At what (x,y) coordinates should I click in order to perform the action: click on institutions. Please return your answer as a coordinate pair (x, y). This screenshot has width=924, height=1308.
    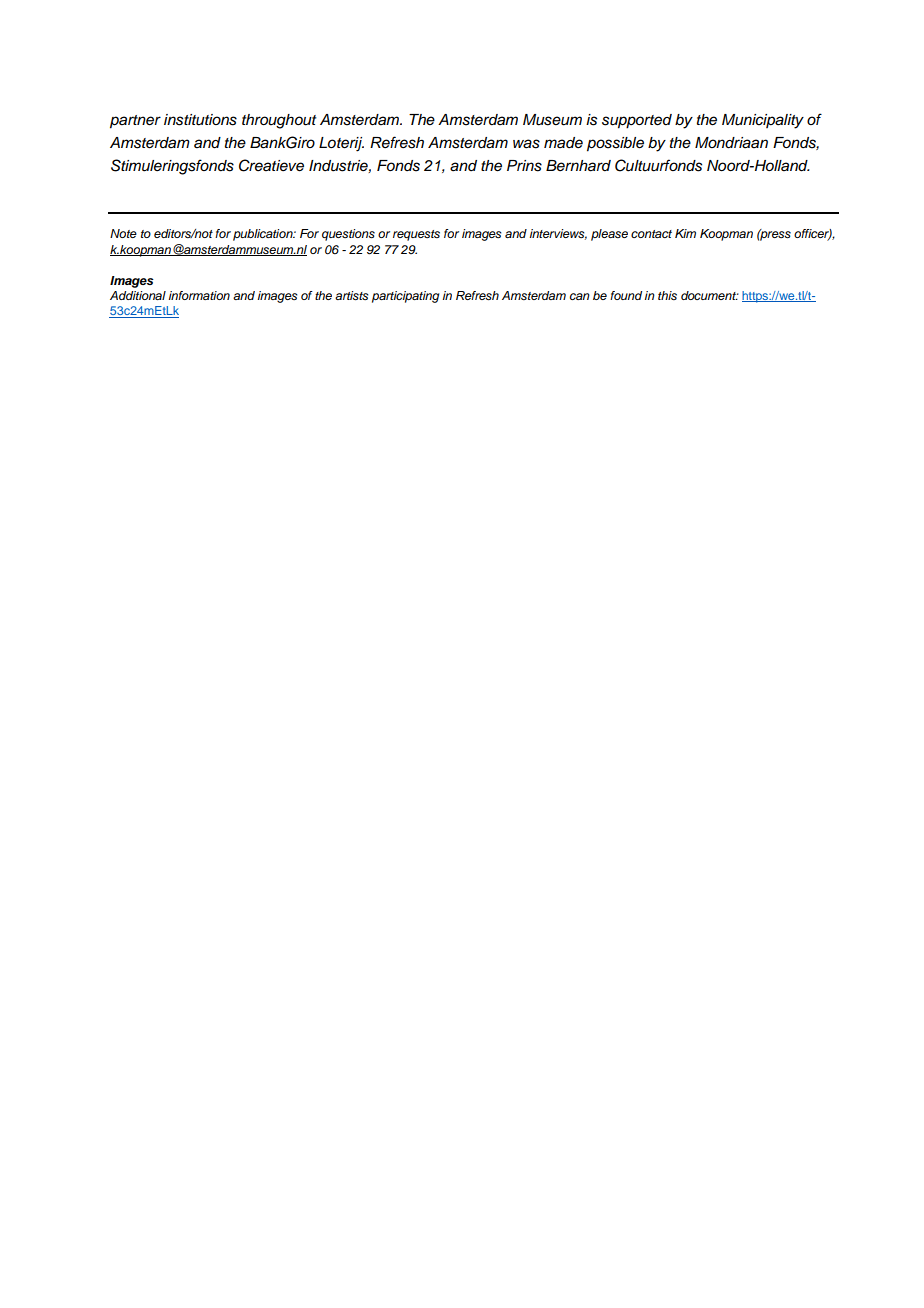
    Looking at the image, I should click on (200, 120).
